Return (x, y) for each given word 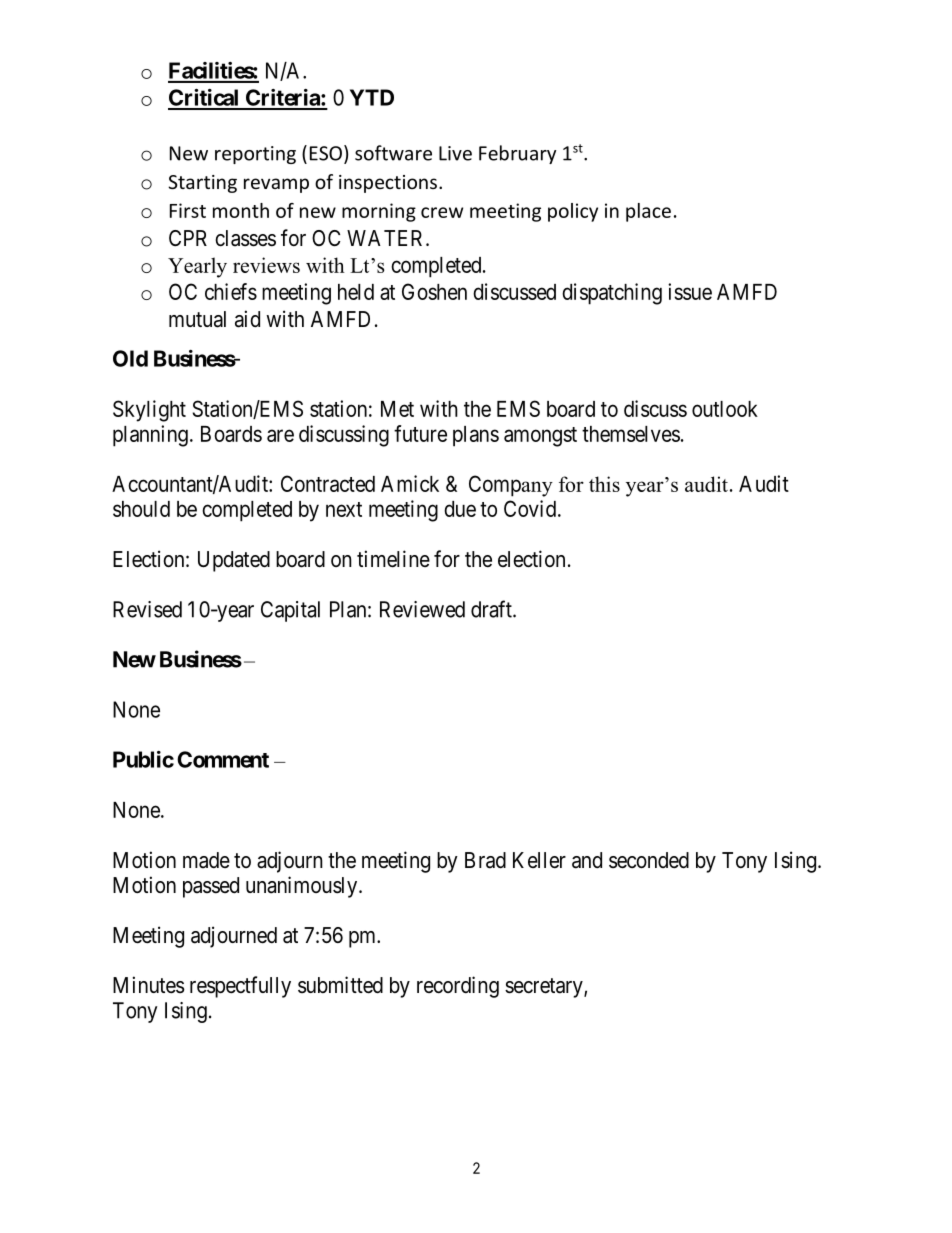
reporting (255, 155)
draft (492, 609)
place (648, 212)
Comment (223, 759)
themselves (631, 434)
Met (397, 409)
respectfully (240, 987)
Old (130, 358)
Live (455, 153)
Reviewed (422, 609)
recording (458, 987)
